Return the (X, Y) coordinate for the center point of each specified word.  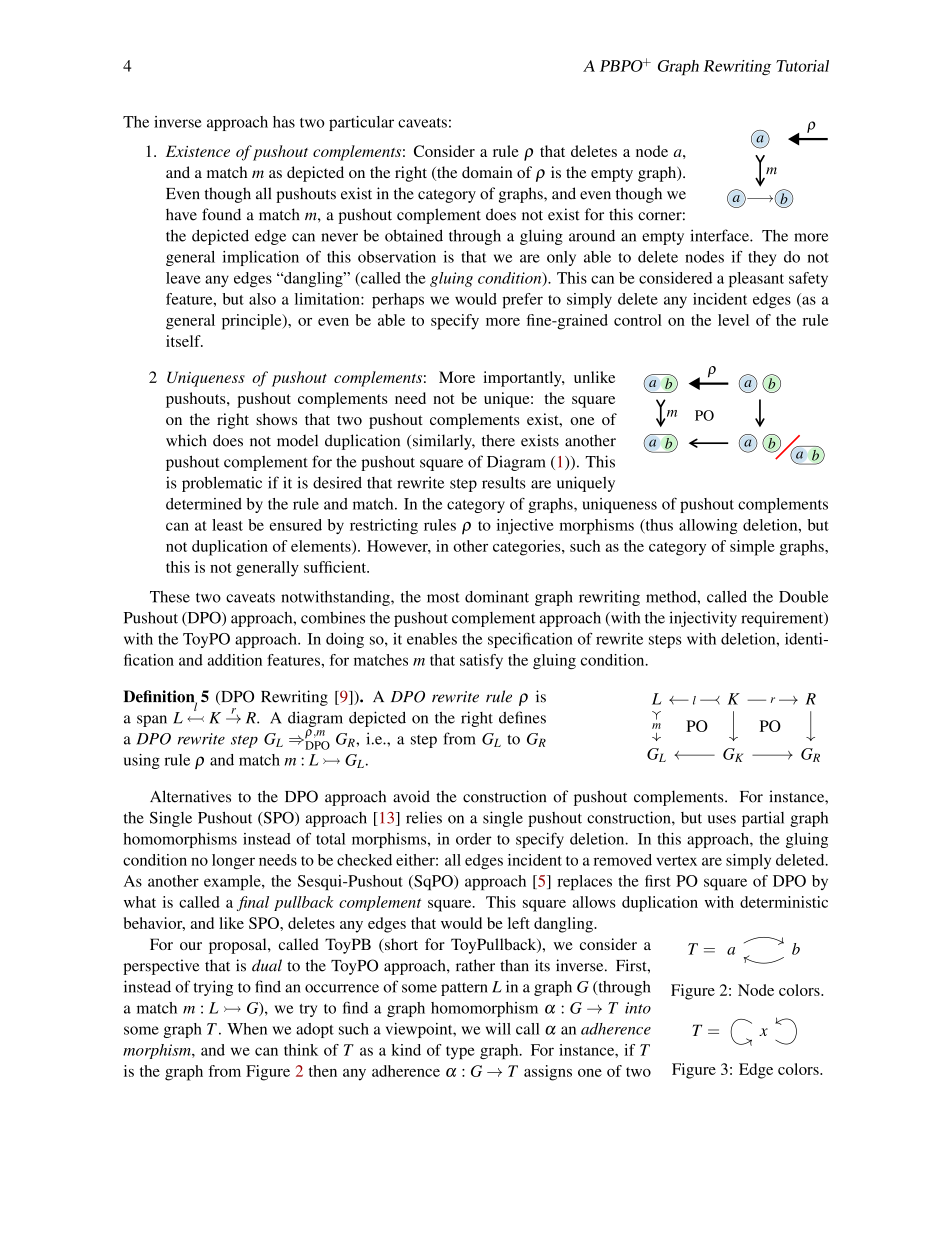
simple (752, 548)
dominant (497, 596)
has (284, 122)
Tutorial (802, 66)
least (227, 525)
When (247, 1029)
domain (487, 172)
